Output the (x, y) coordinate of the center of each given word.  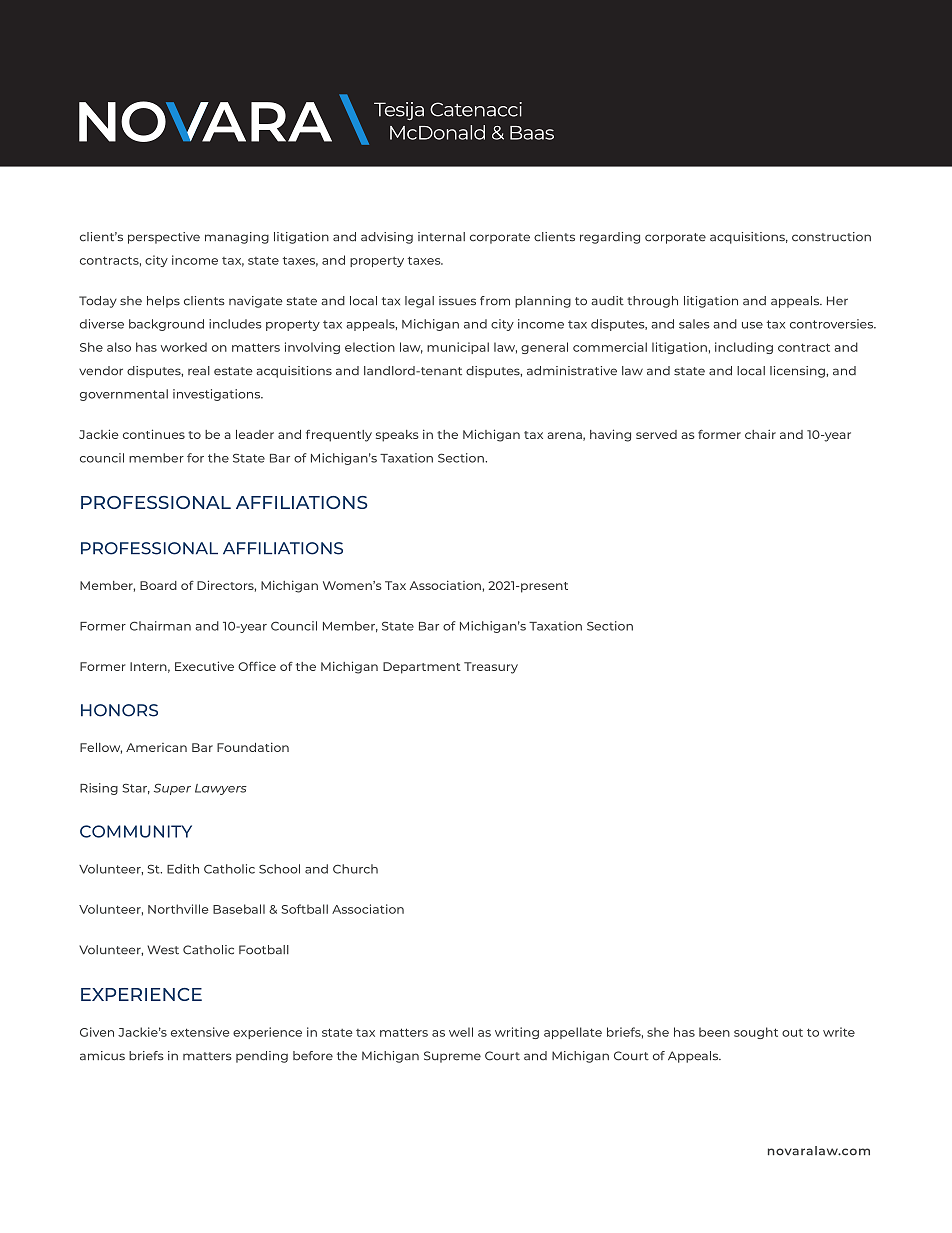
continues (154, 434)
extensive (200, 1032)
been (714, 1032)
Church (355, 869)
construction (831, 237)
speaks (397, 436)
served (656, 434)
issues (457, 301)
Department (422, 668)
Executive (204, 666)
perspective (164, 238)
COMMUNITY (136, 831)
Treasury (491, 668)
